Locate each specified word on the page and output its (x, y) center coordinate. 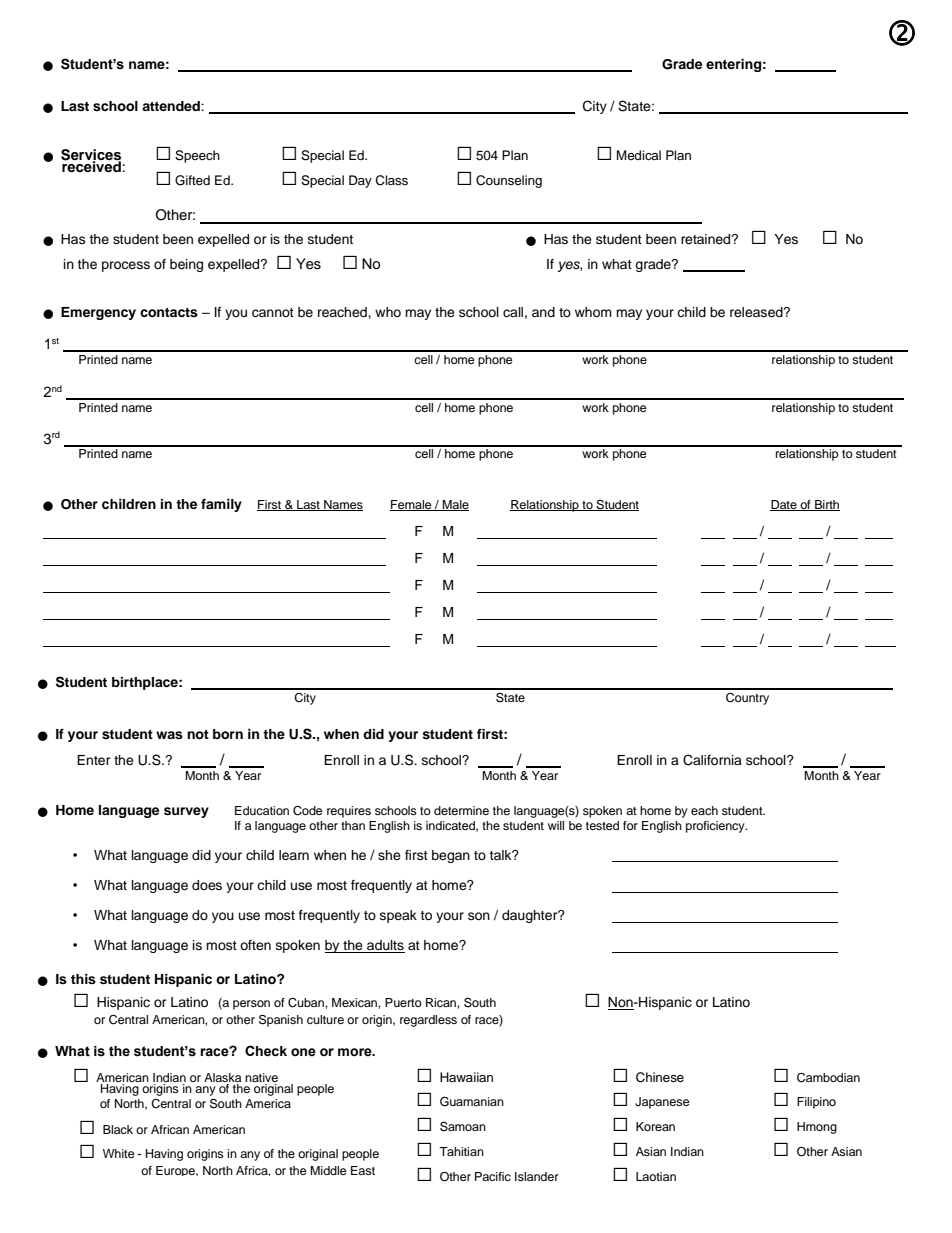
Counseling (509, 181)
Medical (639, 155)
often (255, 945)
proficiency (716, 827)
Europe (176, 1171)
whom (593, 312)
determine (461, 810)
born (228, 734)
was (169, 735)
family (221, 505)
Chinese (660, 1077)
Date (784, 505)
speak (398, 916)
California (712, 760)
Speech (197, 156)
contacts (169, 312)
